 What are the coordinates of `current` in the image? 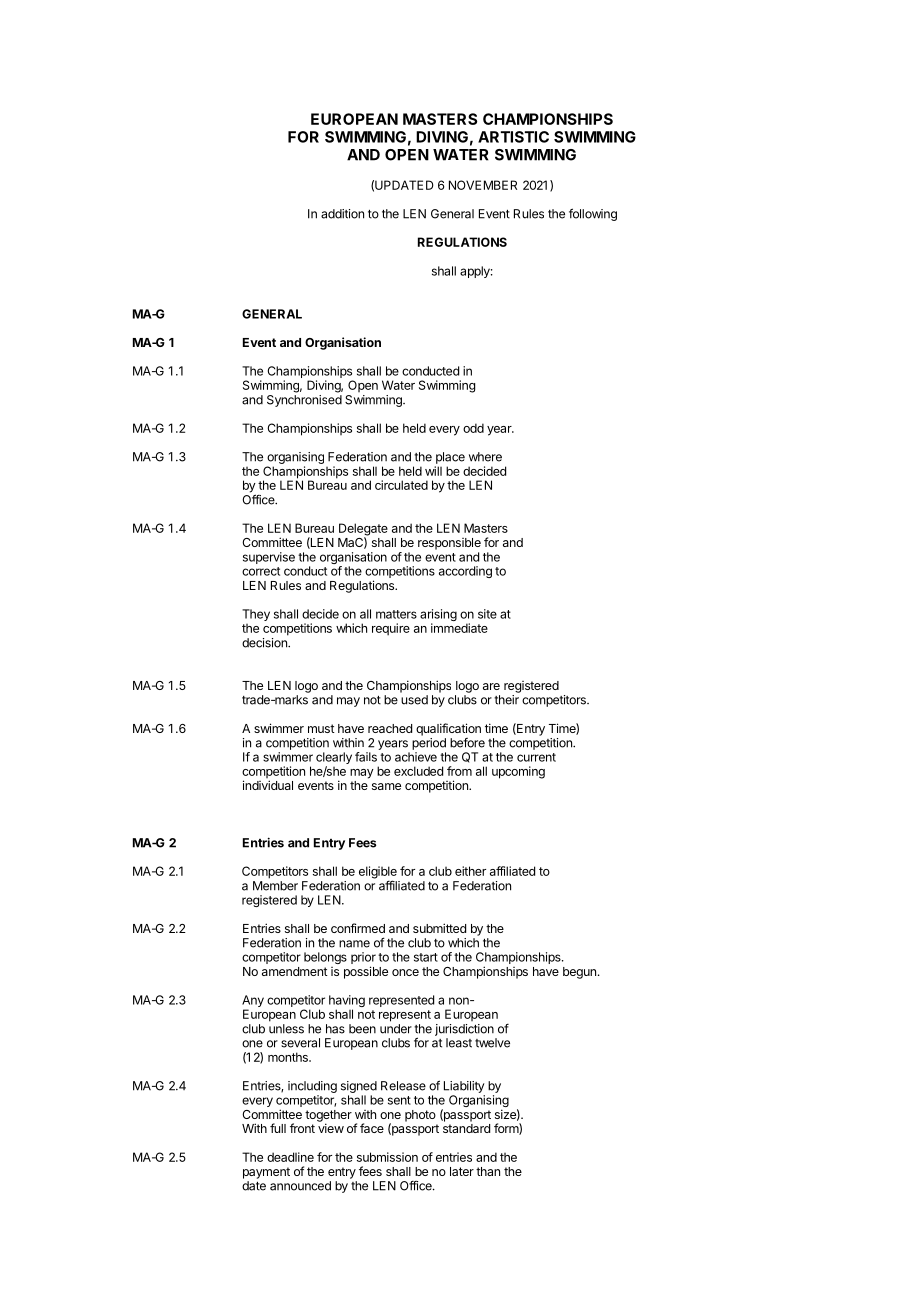 It's located at (536, 757).
